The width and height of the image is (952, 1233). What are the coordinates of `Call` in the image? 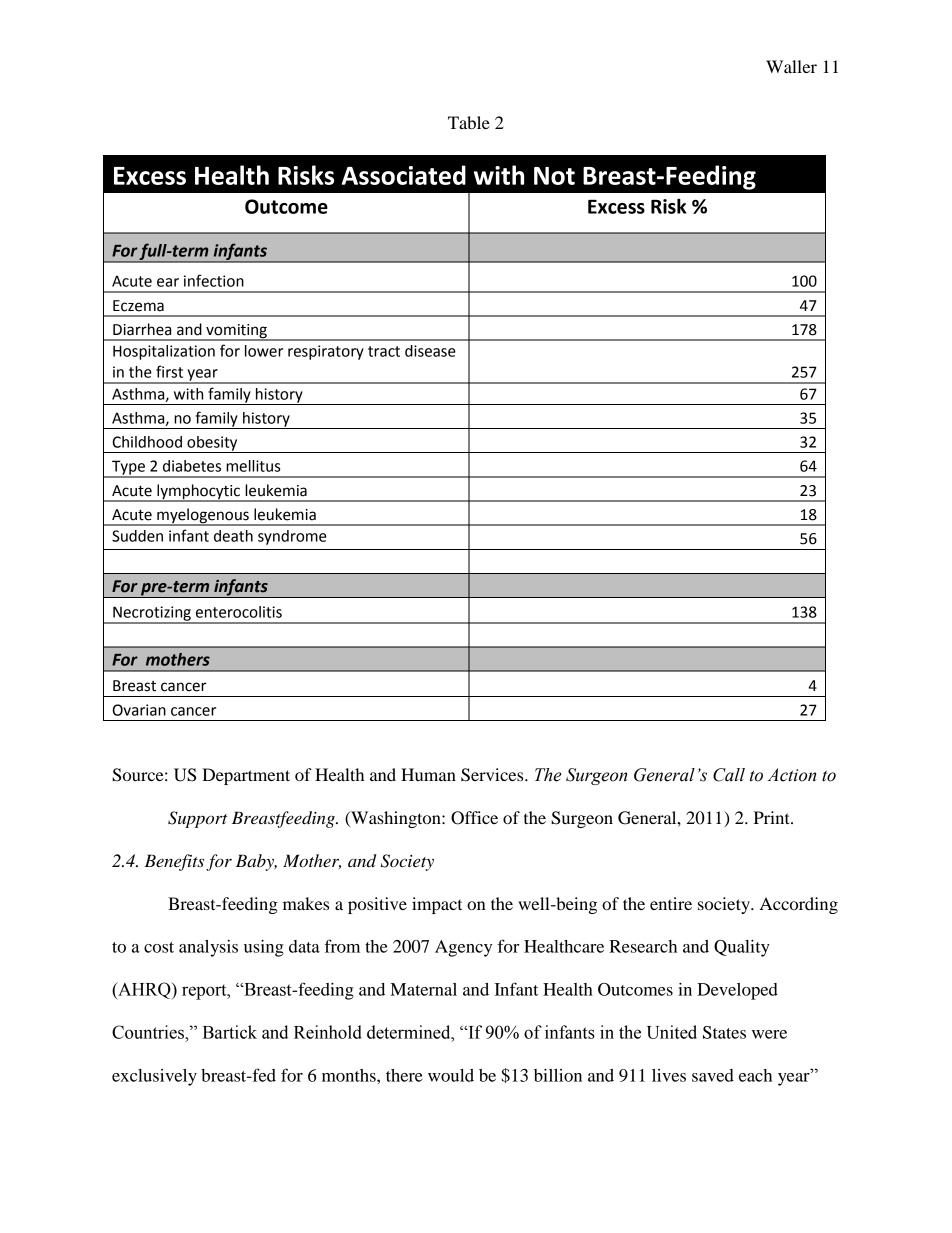 It's located at (729, 775).
